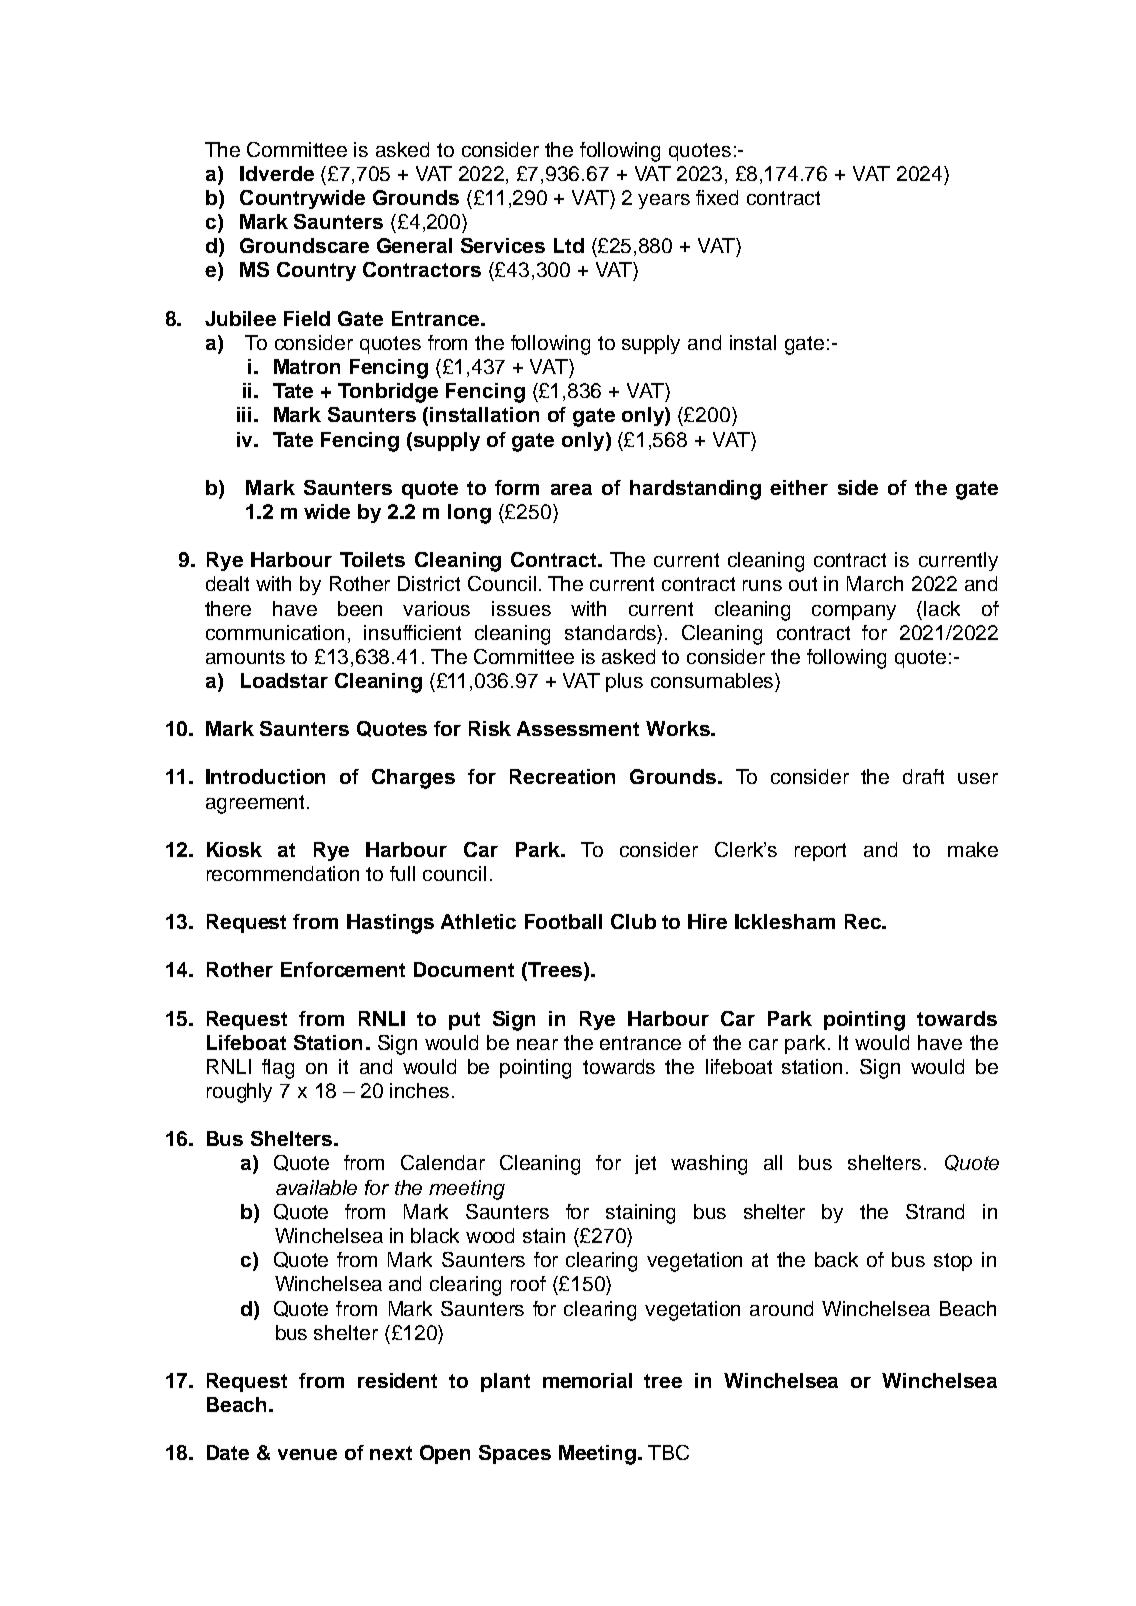  I want to click on venue, so click(307, 1454).
